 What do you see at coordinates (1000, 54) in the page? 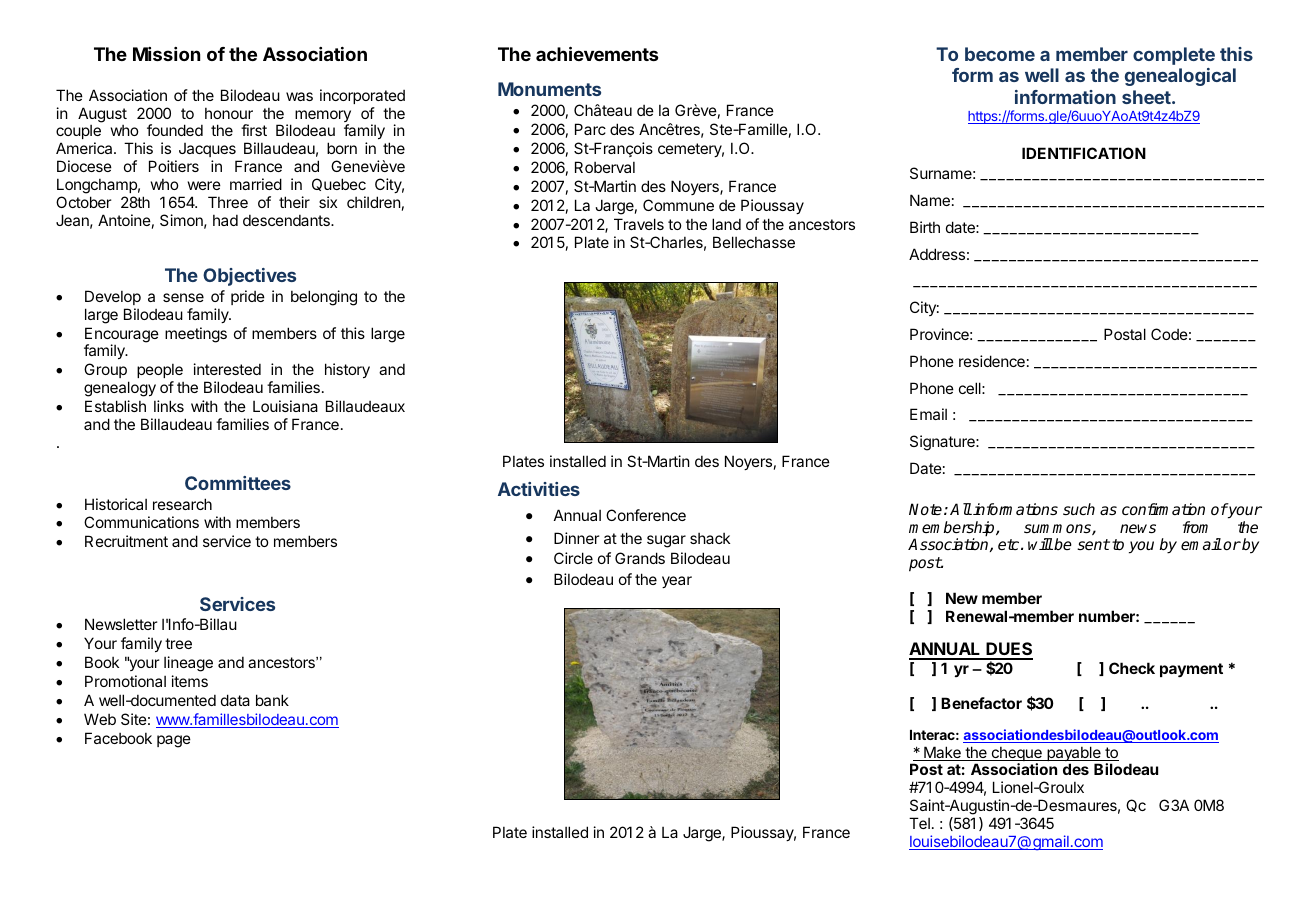
I see `become` at bounding box center [1000, 54].
